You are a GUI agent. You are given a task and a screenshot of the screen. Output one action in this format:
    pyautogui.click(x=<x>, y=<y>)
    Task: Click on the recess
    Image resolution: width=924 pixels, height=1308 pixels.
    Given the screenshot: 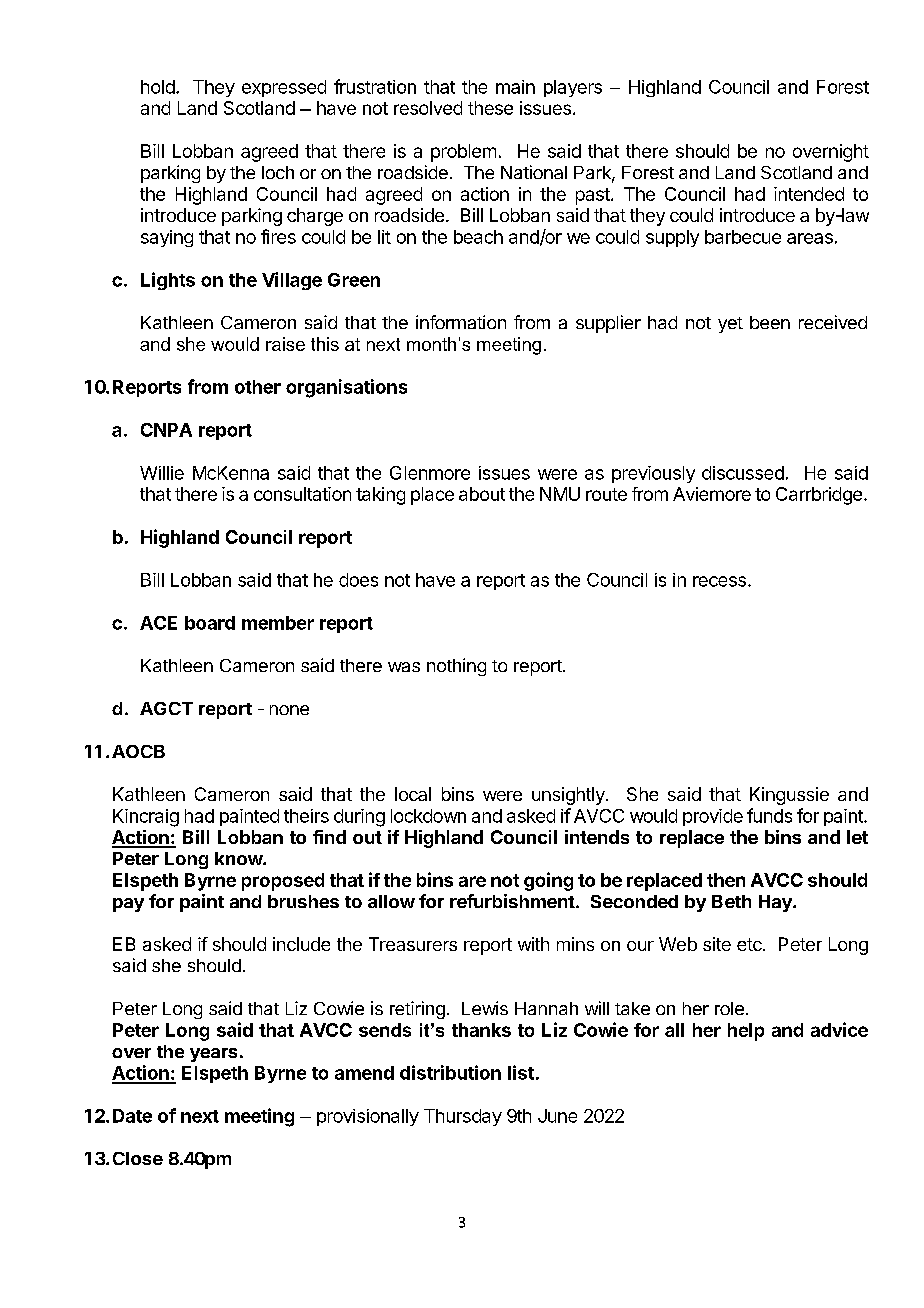 What is the action you would take?
    pyautogui.click(x=719, y=581)
